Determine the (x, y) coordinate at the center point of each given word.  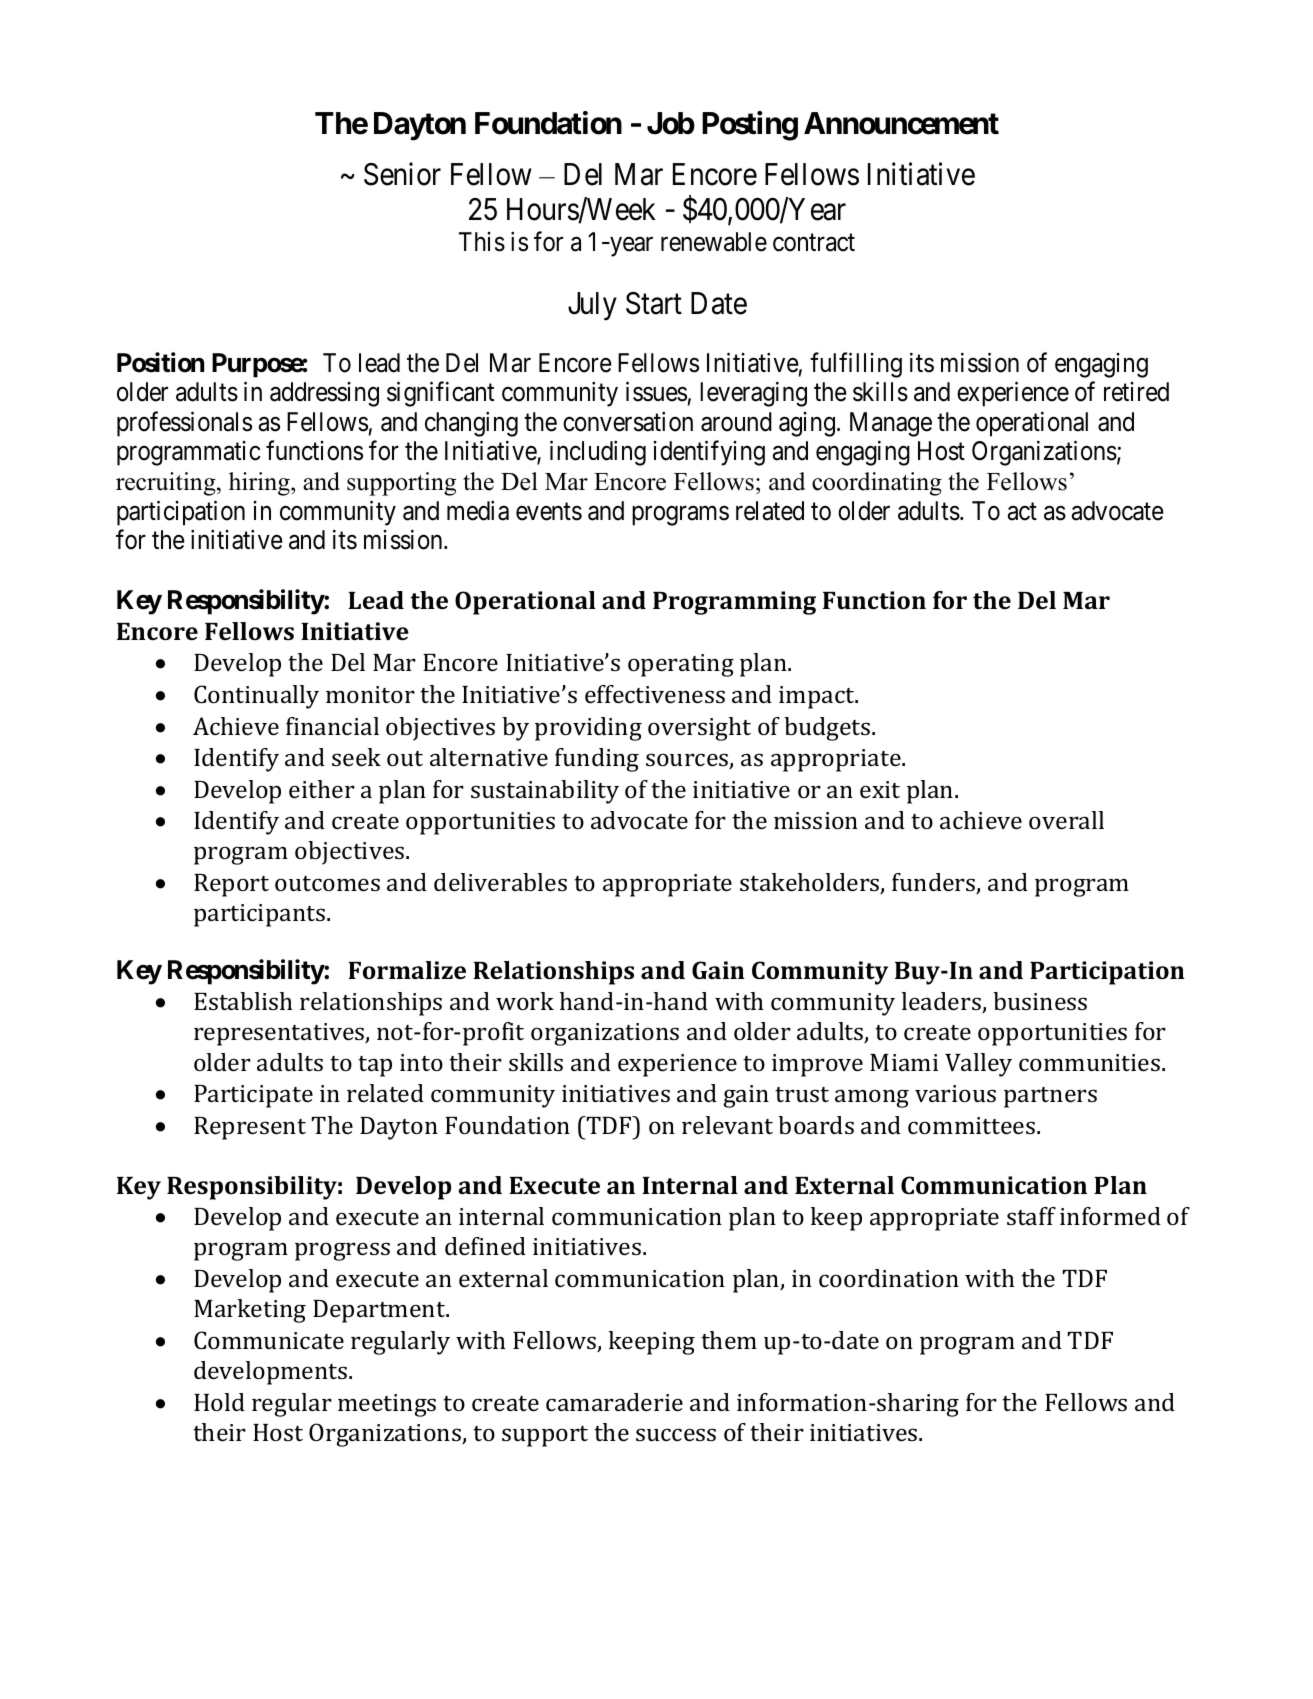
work (525, 1001)
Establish (243, 1001)
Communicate (269, 1340)
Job (671, 123)
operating (681, 665)
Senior (402, 174)
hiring (260, 484)
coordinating (877, 484)
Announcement (901, 123)
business (1040, 1001)
